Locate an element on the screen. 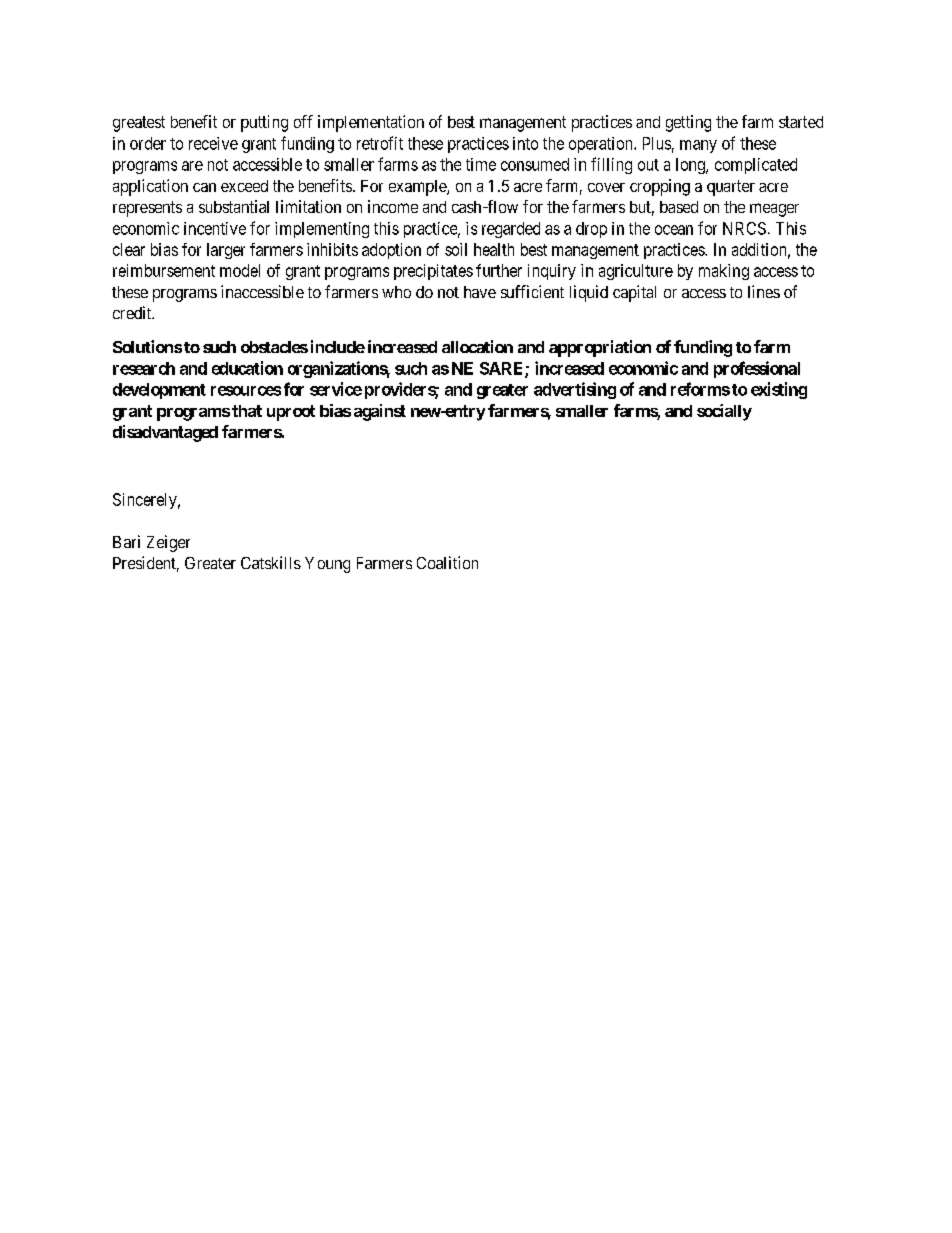  receive is located at coordinates (213, 143).
